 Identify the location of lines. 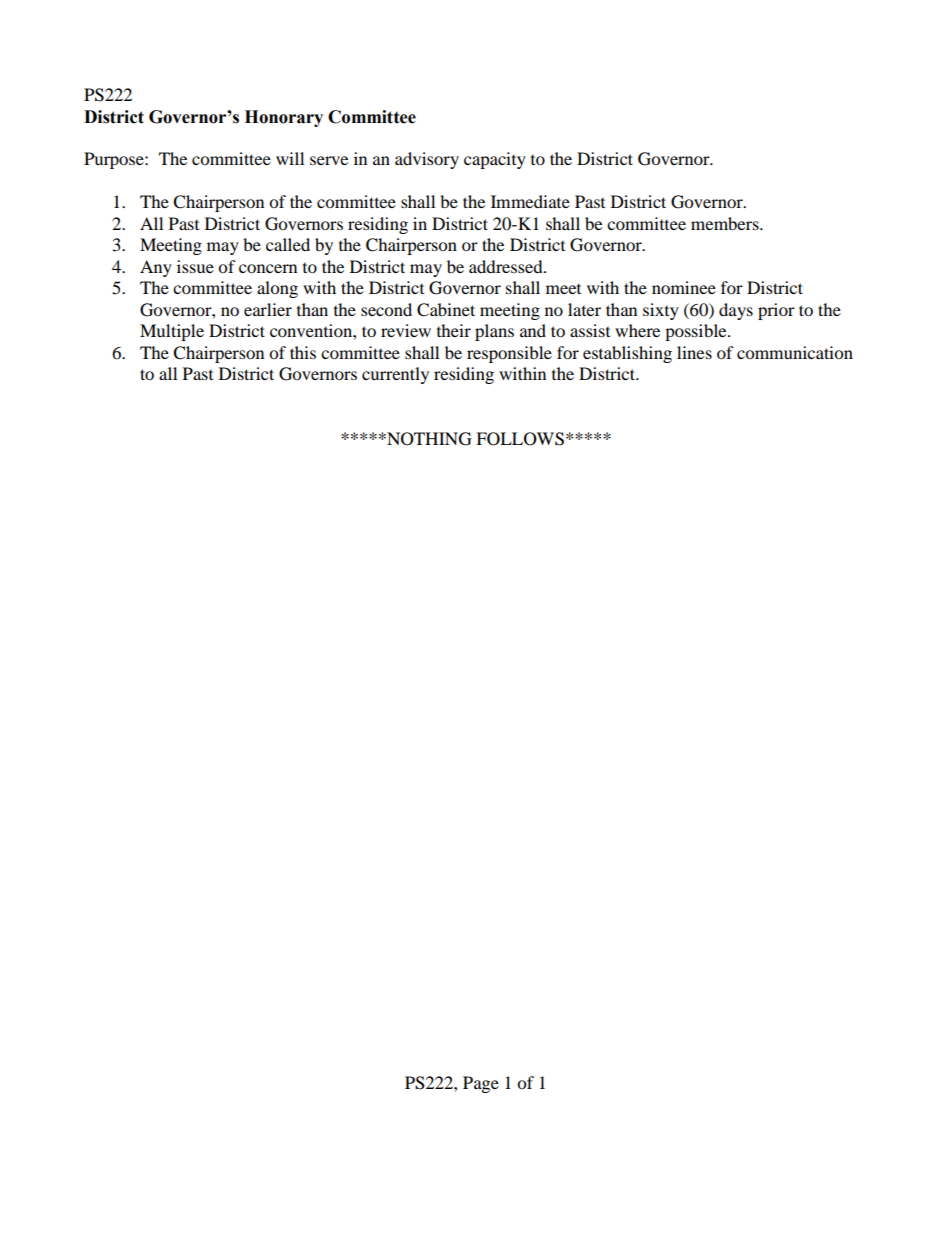
(694, 352).
